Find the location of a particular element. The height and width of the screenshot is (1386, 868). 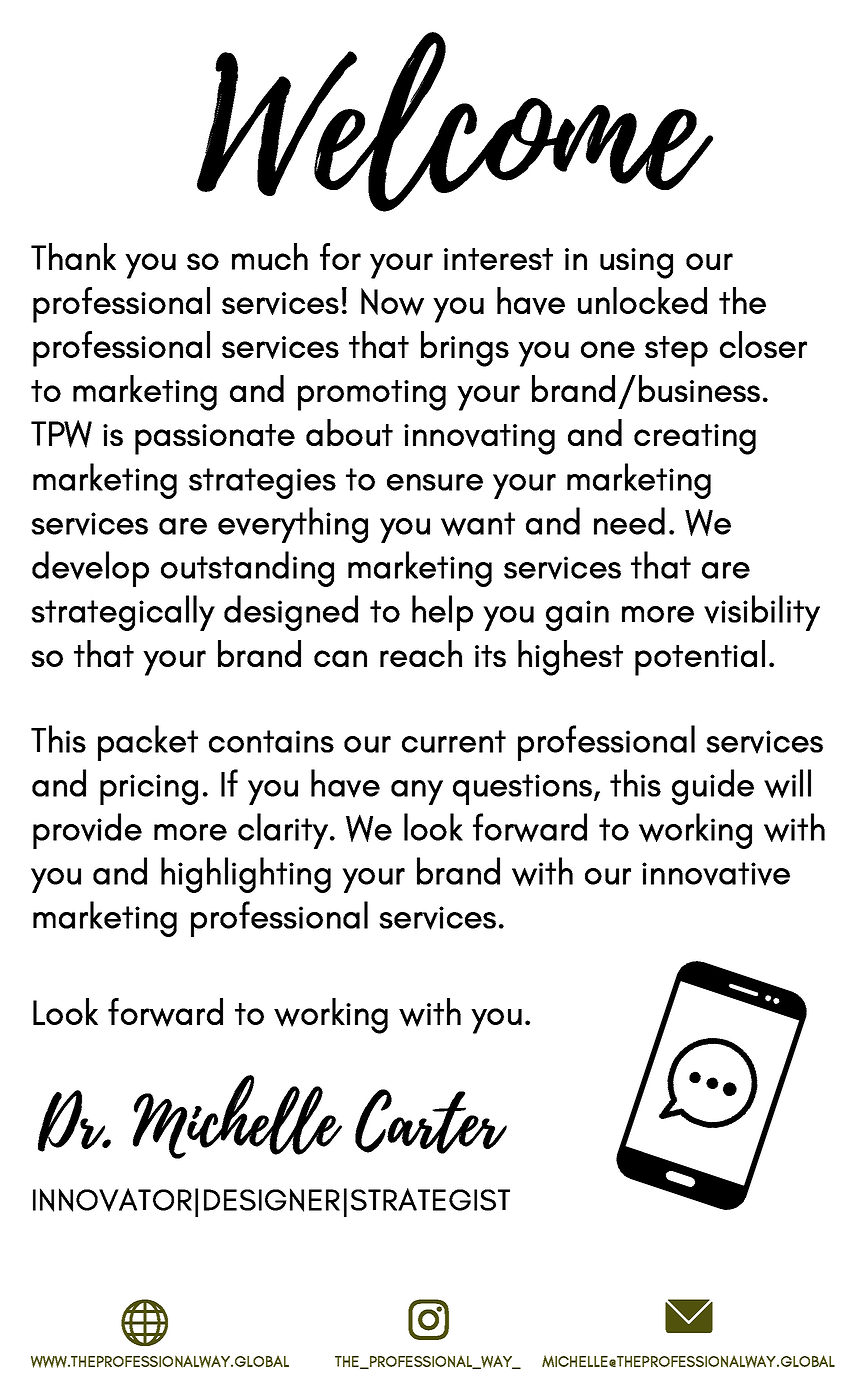

innovative is located at coordinates (716, 874).
